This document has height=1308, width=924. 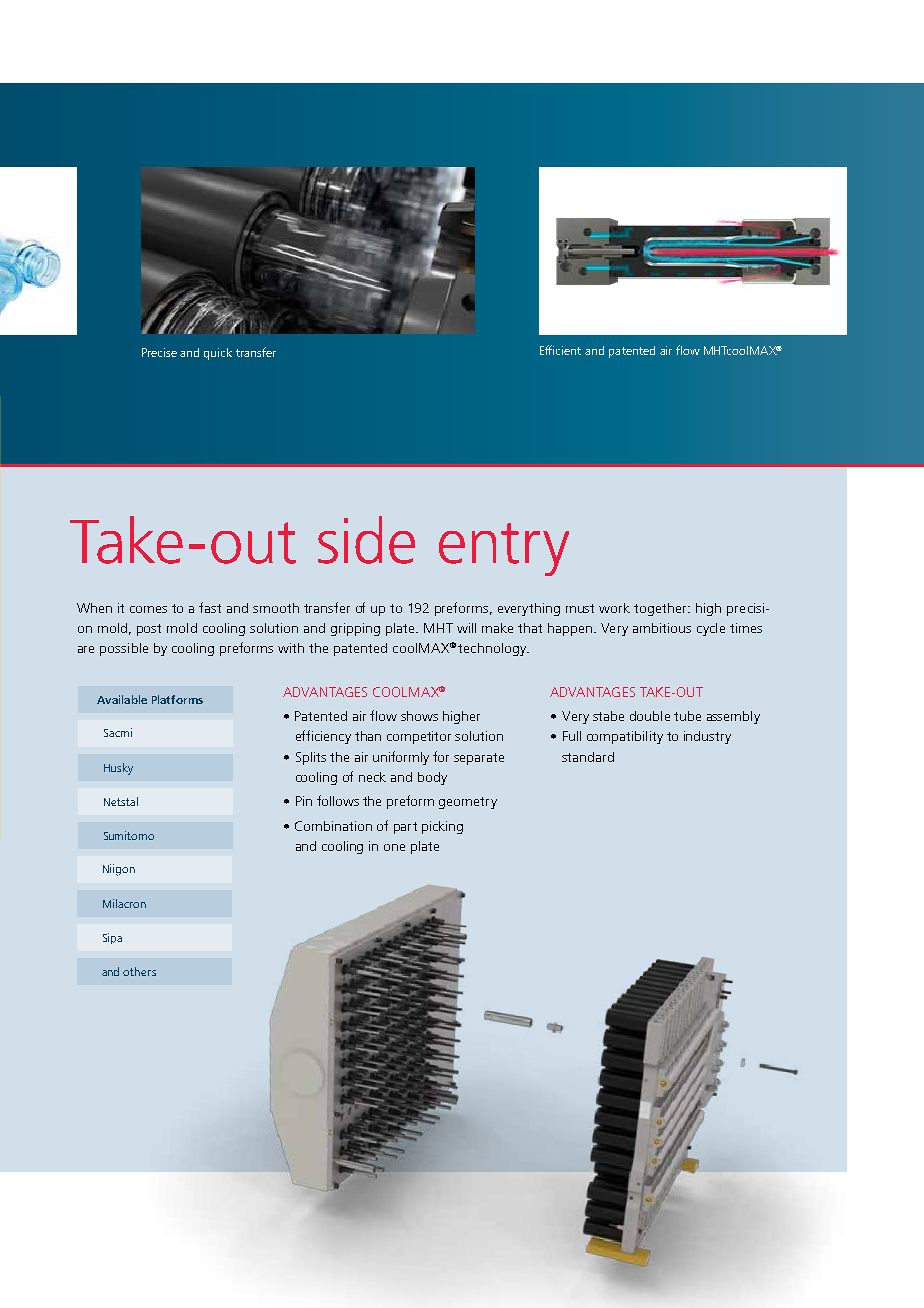 I want to click on Efficient, so click(x=560, y=350).
